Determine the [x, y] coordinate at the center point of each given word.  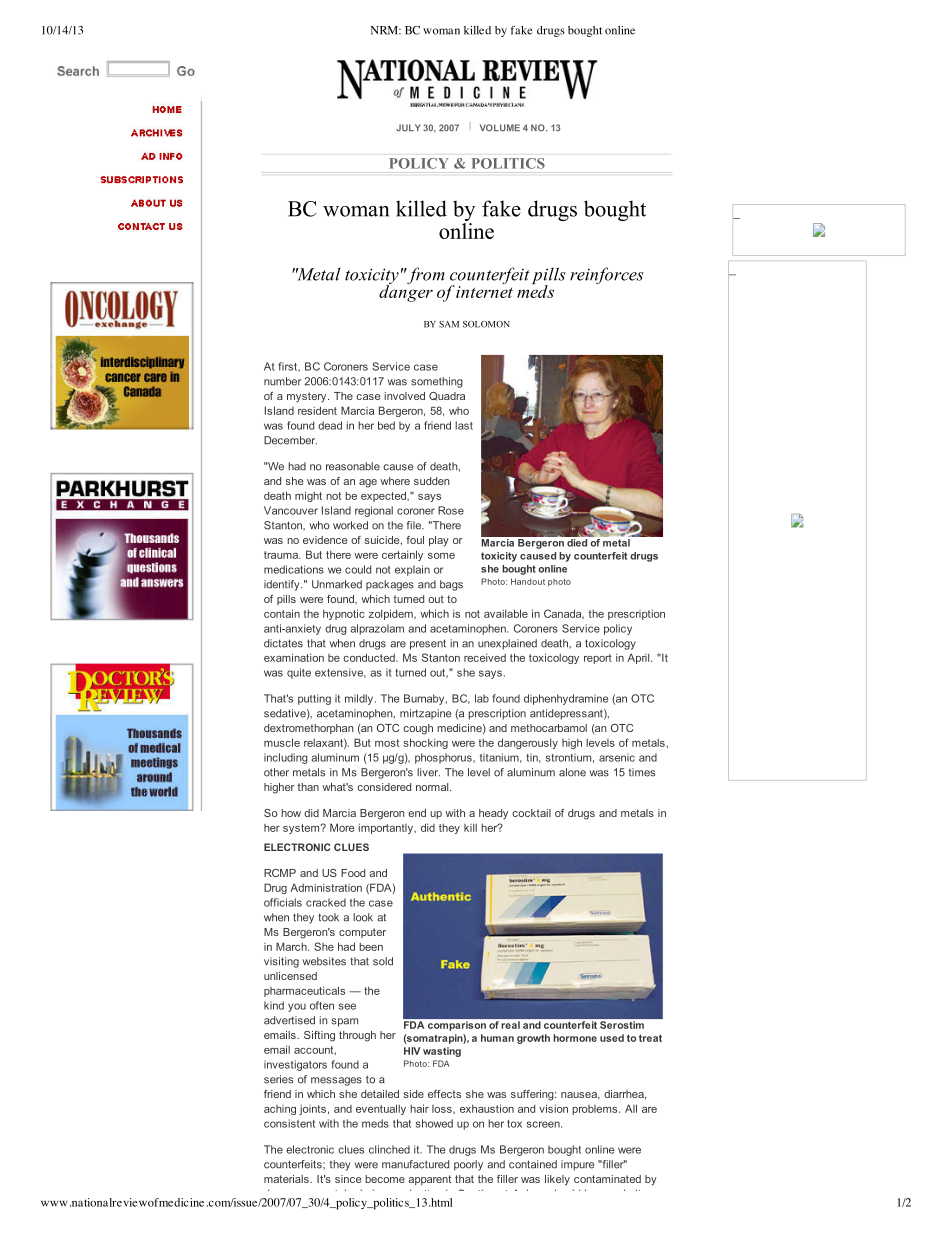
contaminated [607, 1179]
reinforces [607, 275]
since [348, 1179]
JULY [408, 128]
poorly [468, 1165]
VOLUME [500, 128]
